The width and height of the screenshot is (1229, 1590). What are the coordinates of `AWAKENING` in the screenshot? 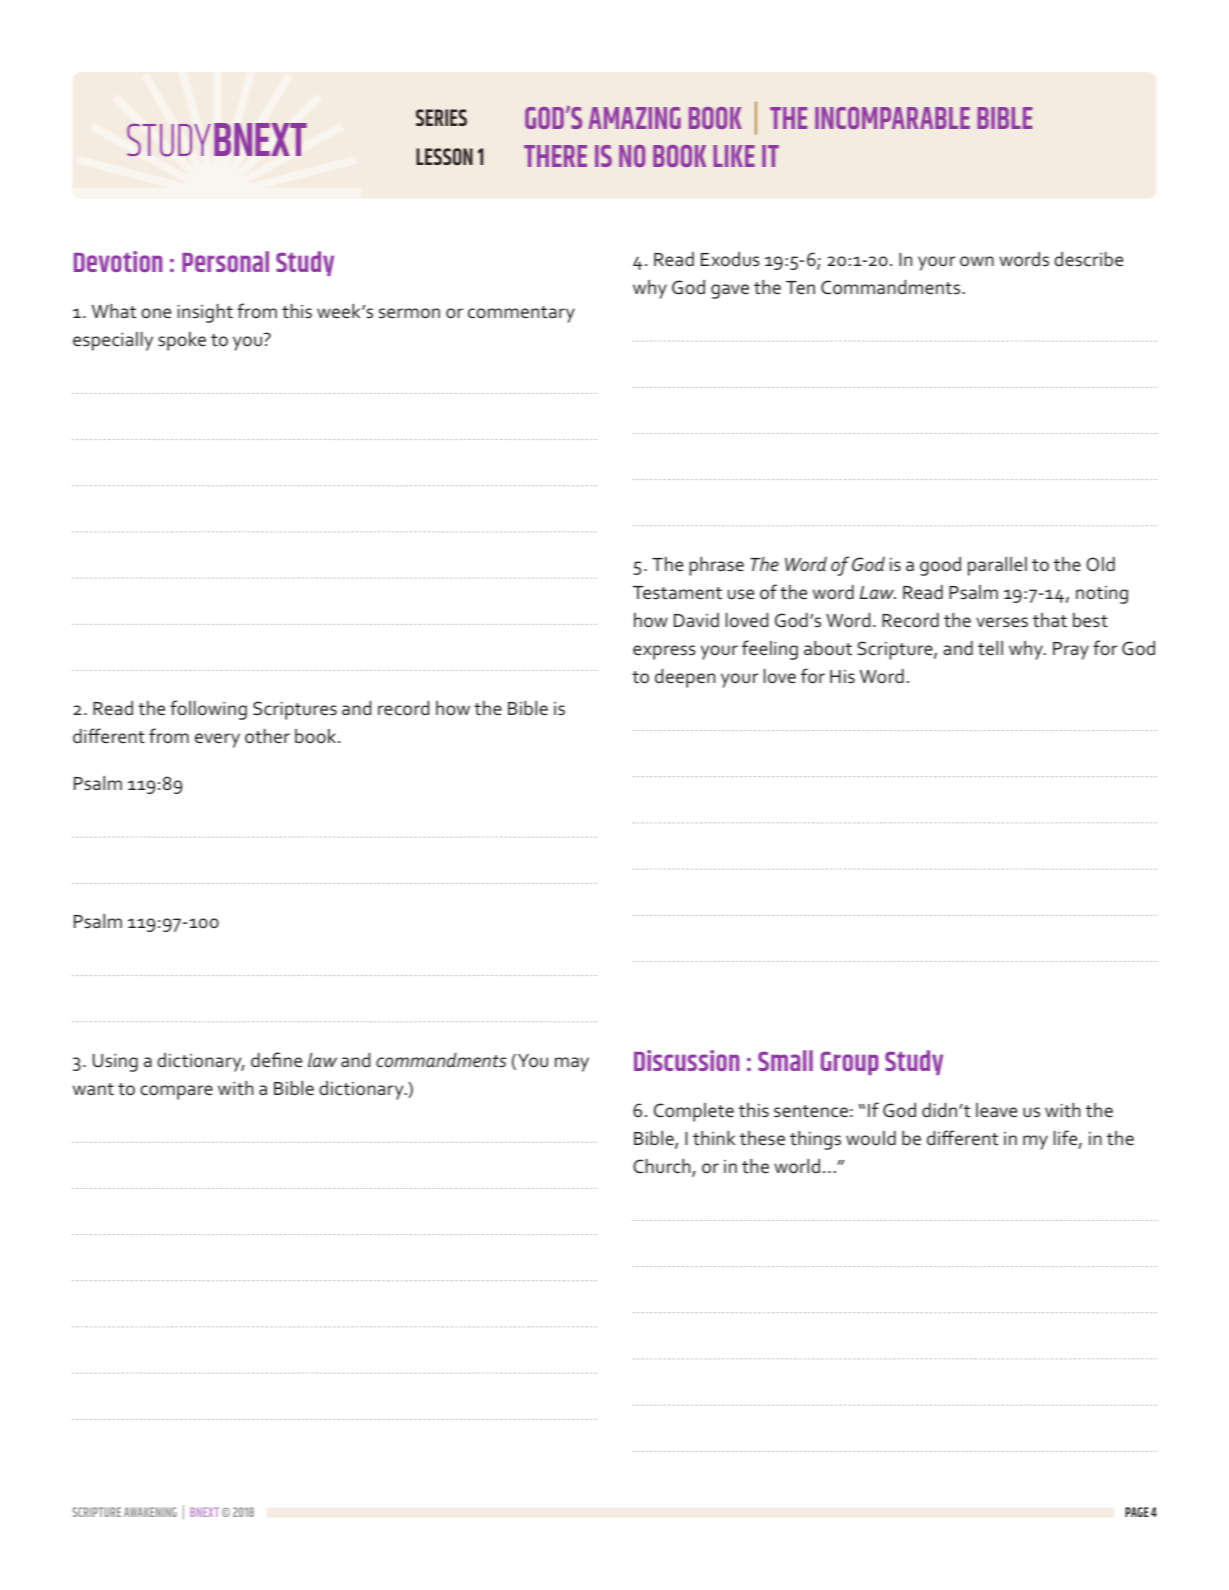 It's located at (150, 1512).
